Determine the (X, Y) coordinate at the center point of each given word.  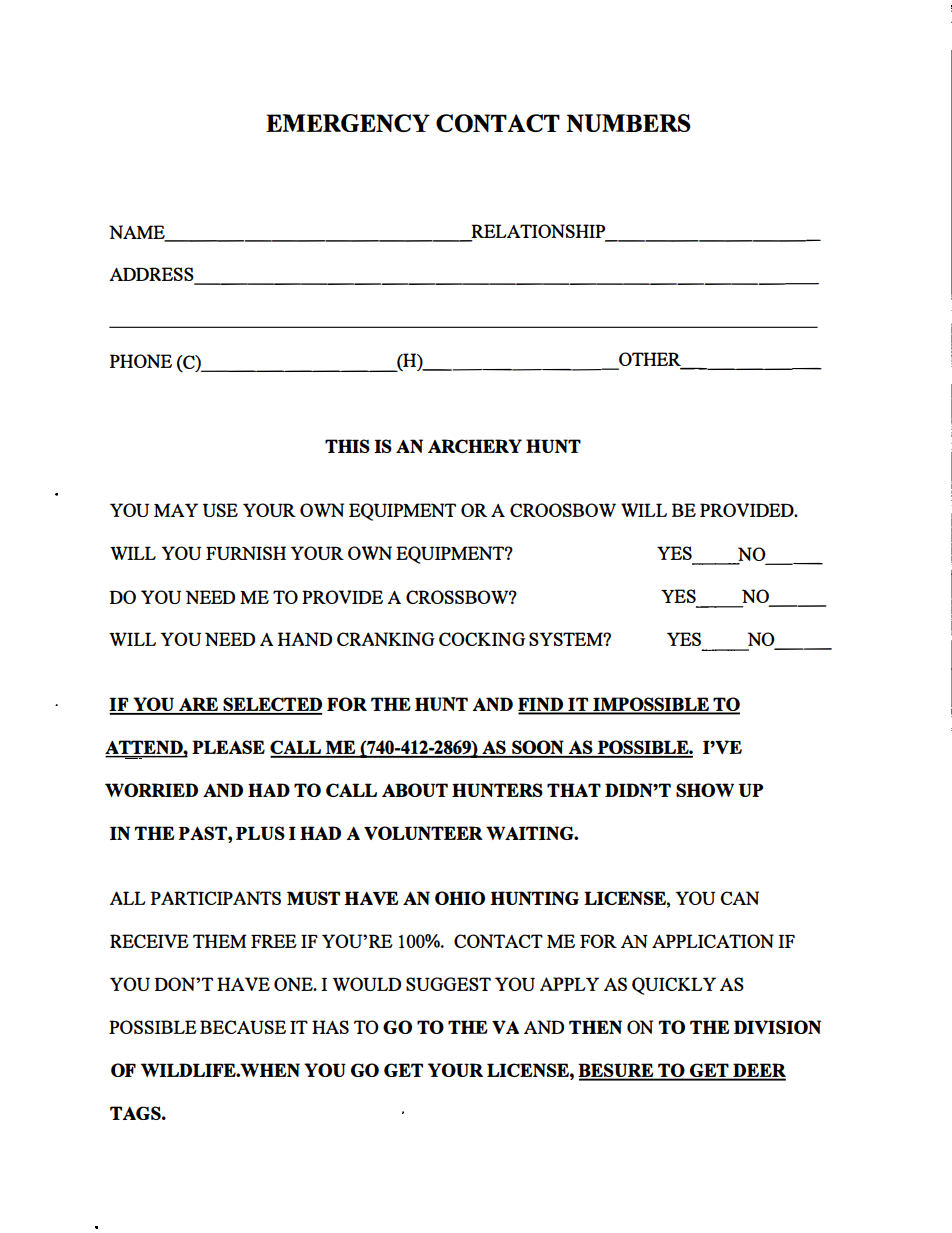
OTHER (650, 360)
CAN (739, 898)
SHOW (705, 790)
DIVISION (777, 1027)
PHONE (141, 361)
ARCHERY (475, 446)
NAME (138, 233)
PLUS (260, 833)
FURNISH (246, 553)
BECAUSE (243, 1027)
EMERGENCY (348, 123)
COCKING (482, 639)
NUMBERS (628, 123)
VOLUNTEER (423, 833)
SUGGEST (448, 984)
